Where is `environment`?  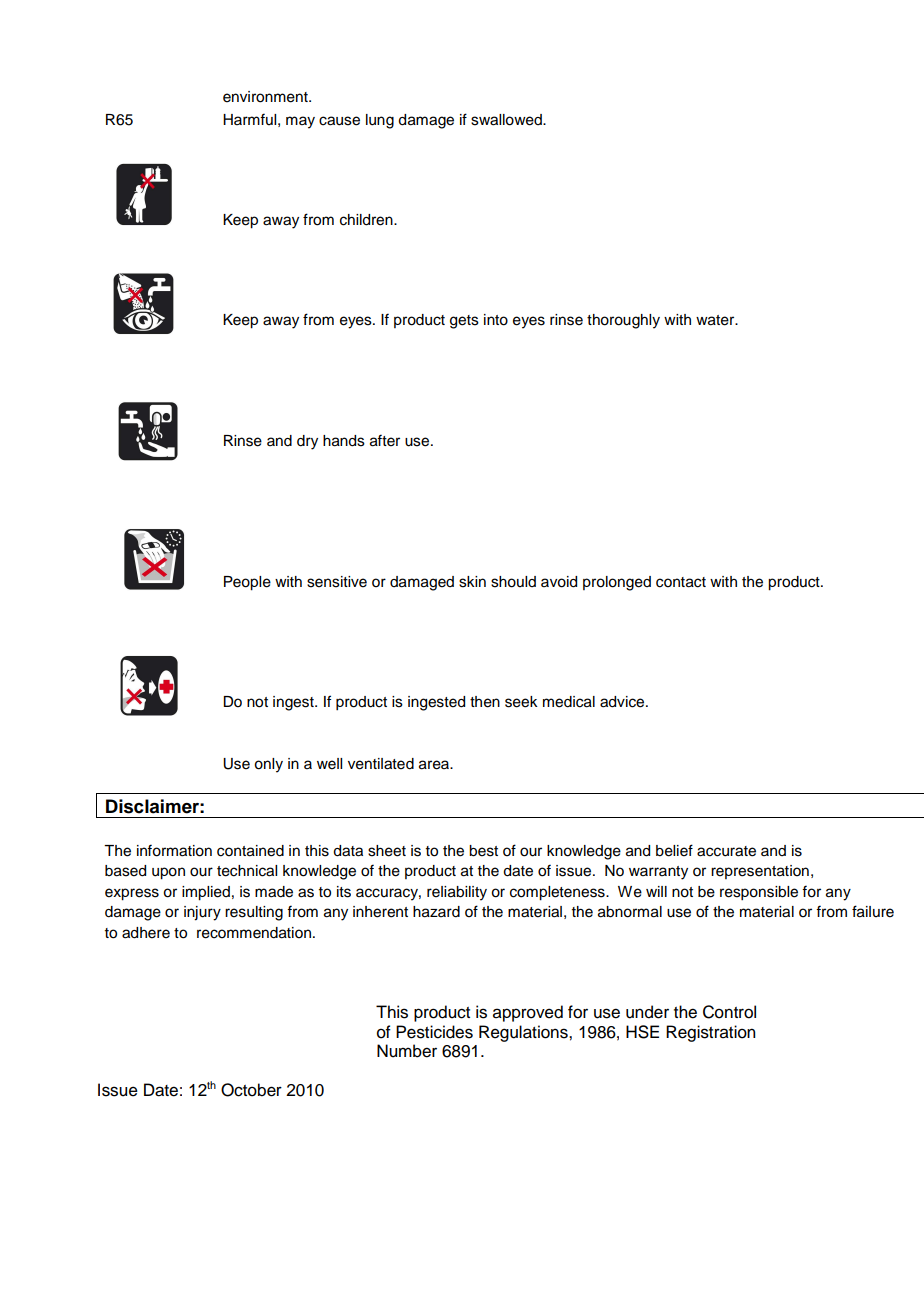 environment is located at coordinates (266, 97).
